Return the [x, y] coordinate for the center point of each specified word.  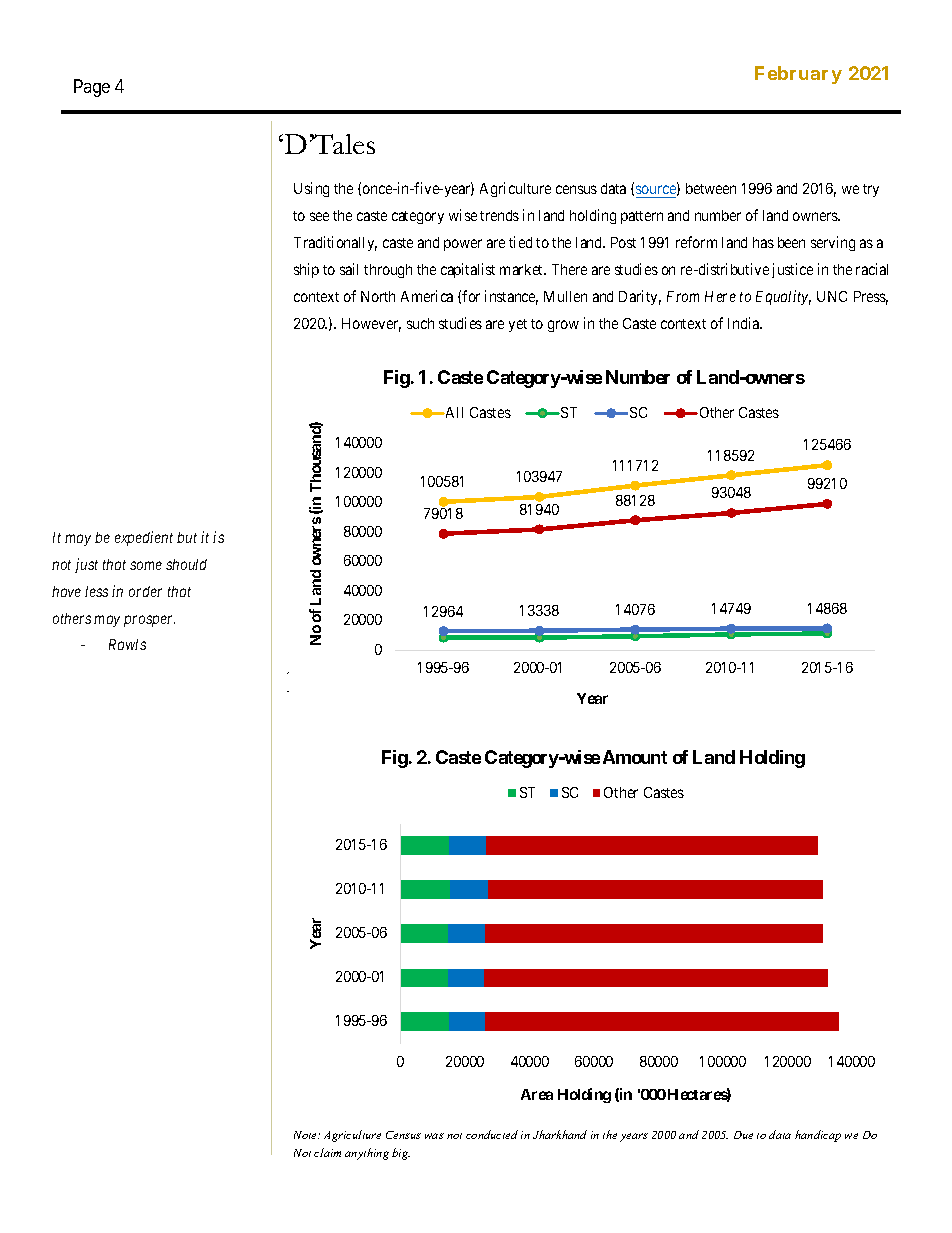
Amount [635, 757]
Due [743, 1135]
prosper [149, 621]
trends [499, 215]
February [798, 75]
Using [311, 189]
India [745, 323]
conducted [492, 1134]
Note [307, 1135]
